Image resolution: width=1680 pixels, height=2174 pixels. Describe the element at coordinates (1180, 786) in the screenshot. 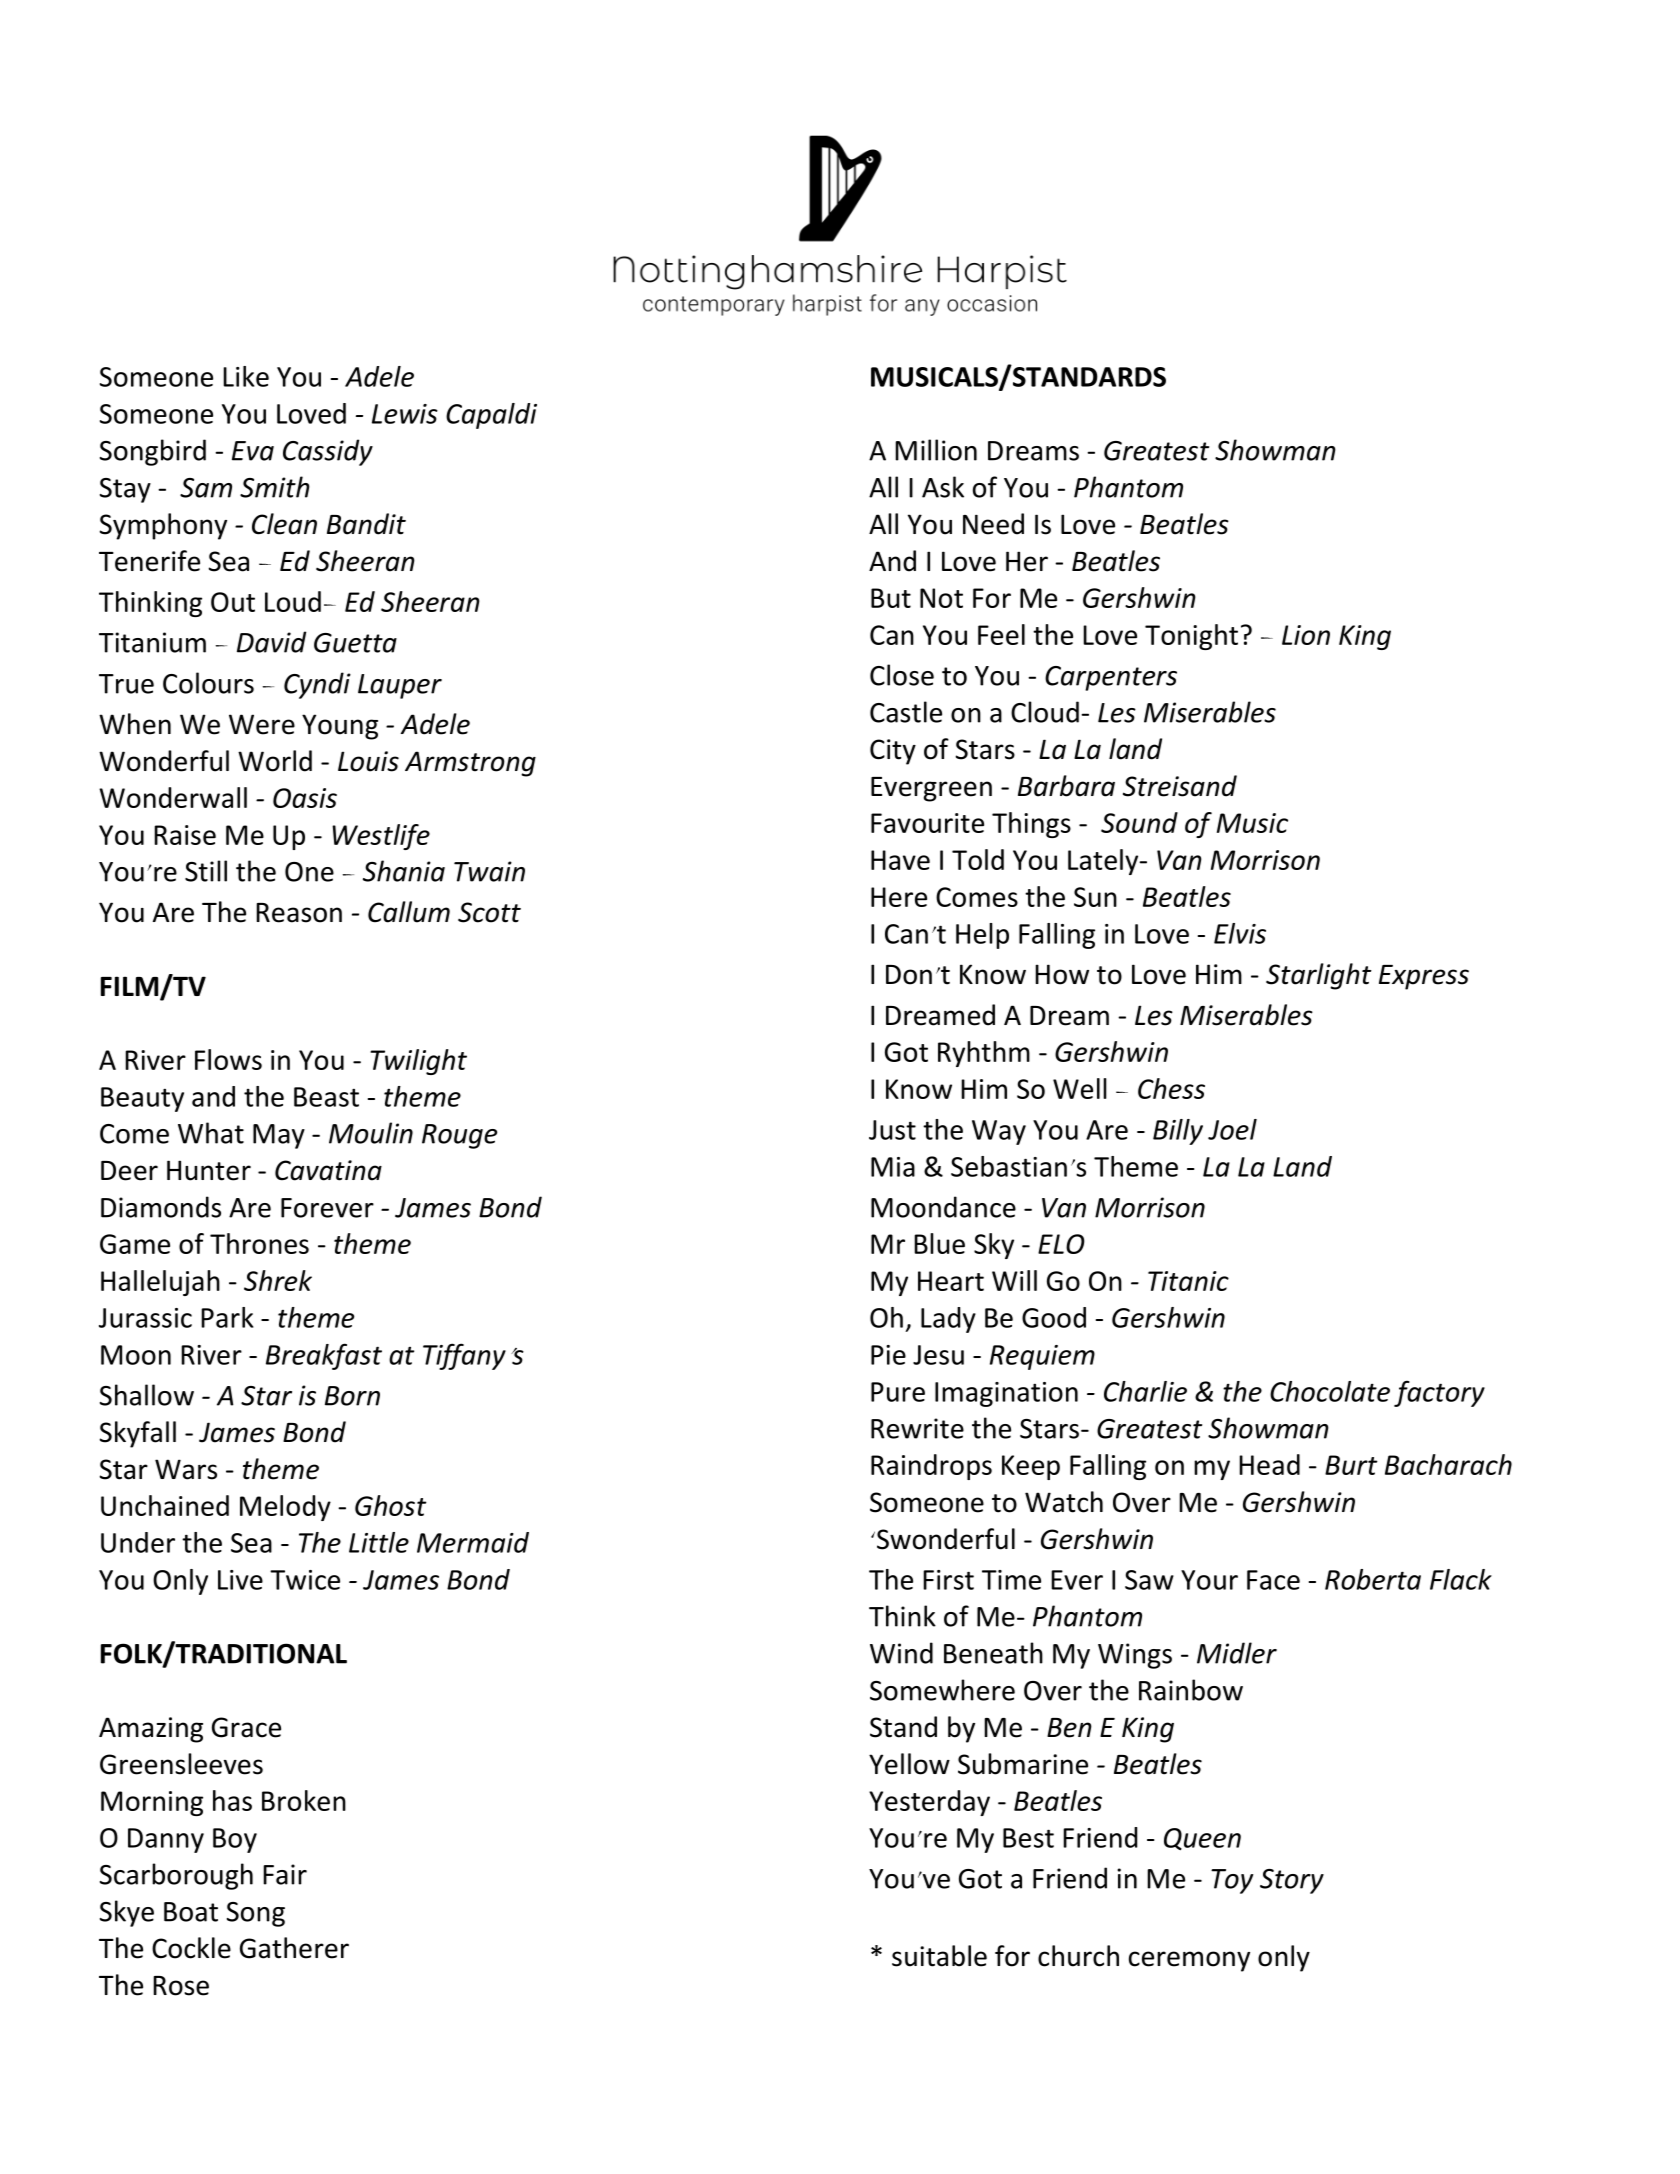

I see `Streisand` at that location.
